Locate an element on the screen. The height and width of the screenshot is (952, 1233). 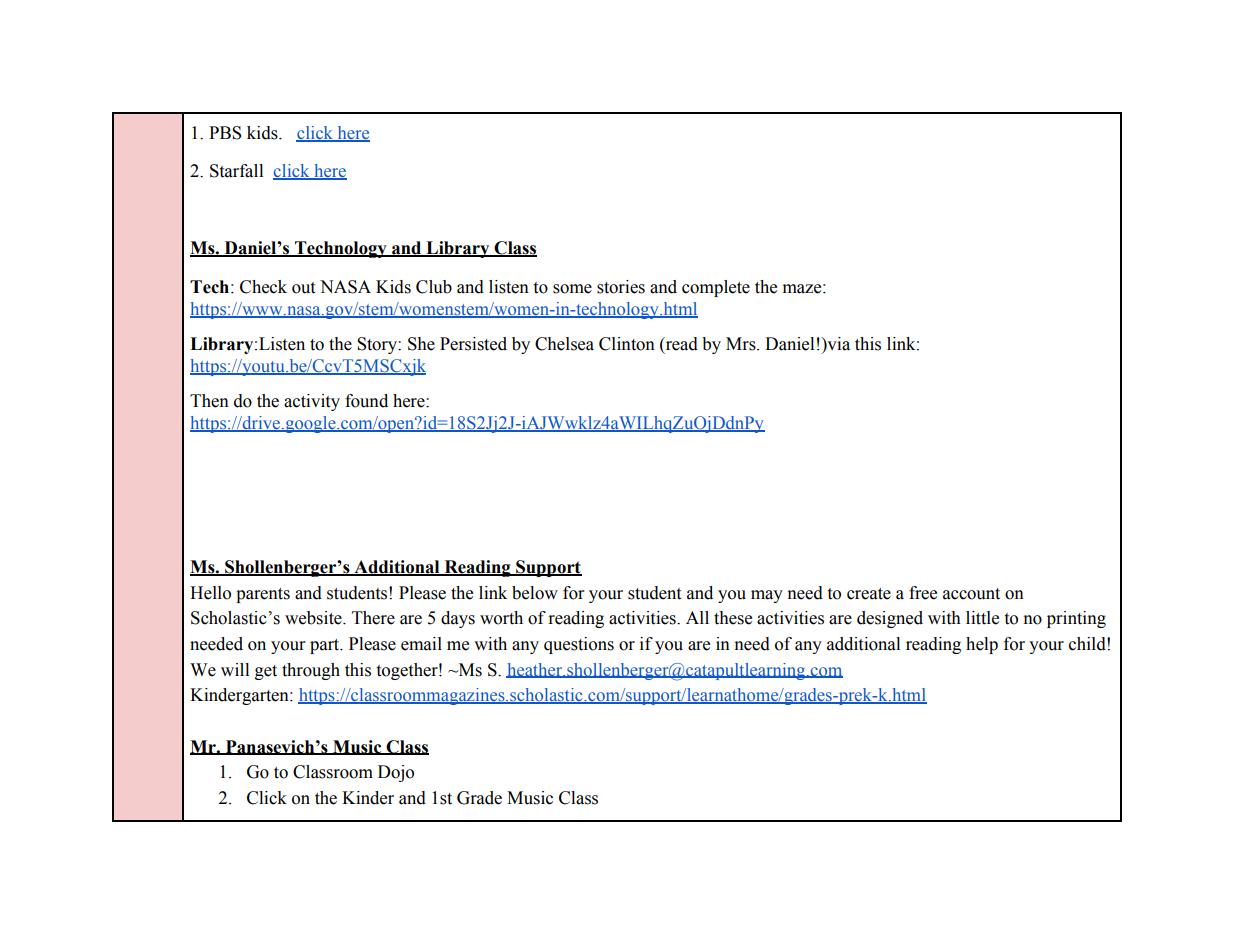
some is located at coordinates (572, 289).
